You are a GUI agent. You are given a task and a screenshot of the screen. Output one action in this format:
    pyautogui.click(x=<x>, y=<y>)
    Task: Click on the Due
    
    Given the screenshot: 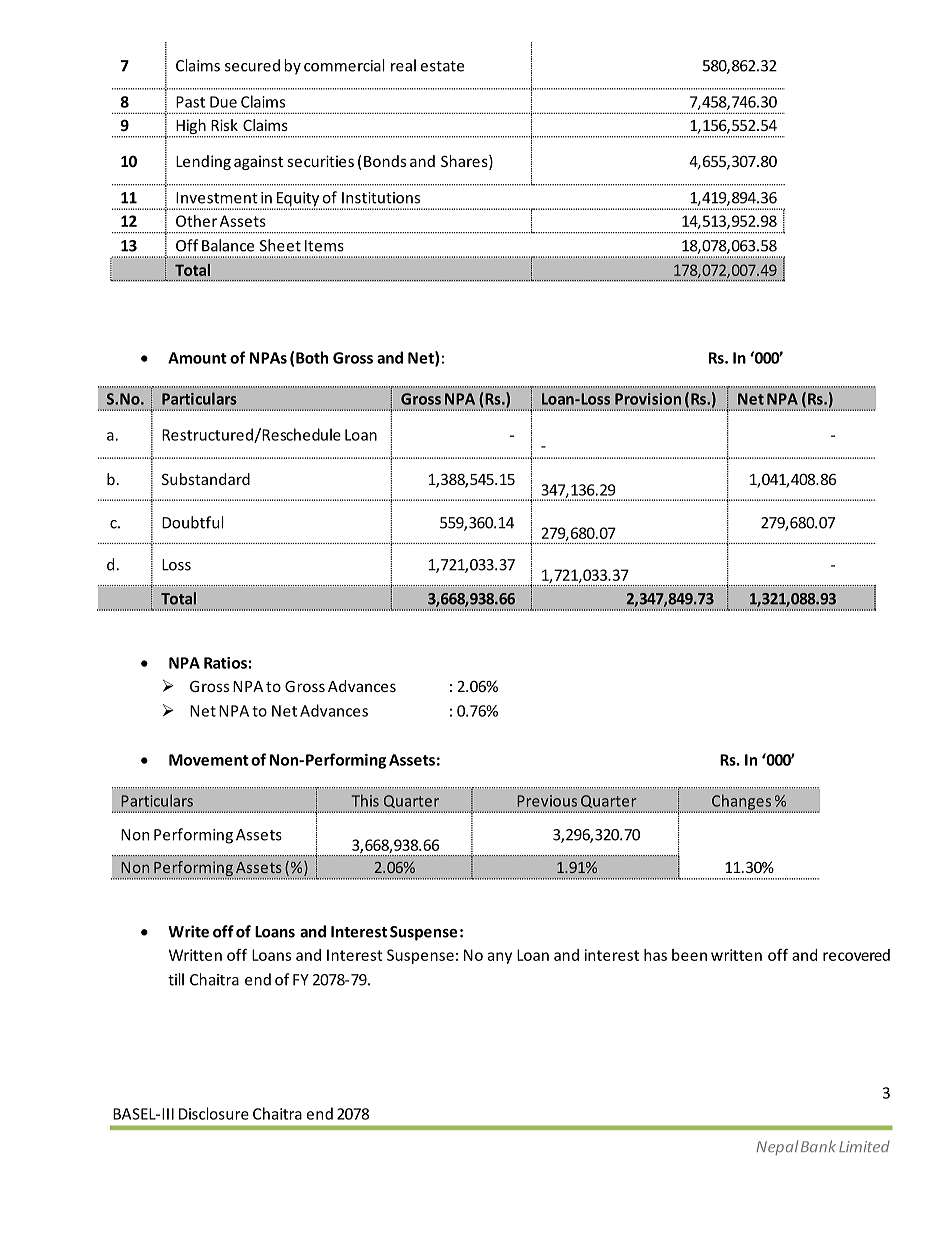 What is the action you would take?
    pyautogui.click(x=223, y=102)
